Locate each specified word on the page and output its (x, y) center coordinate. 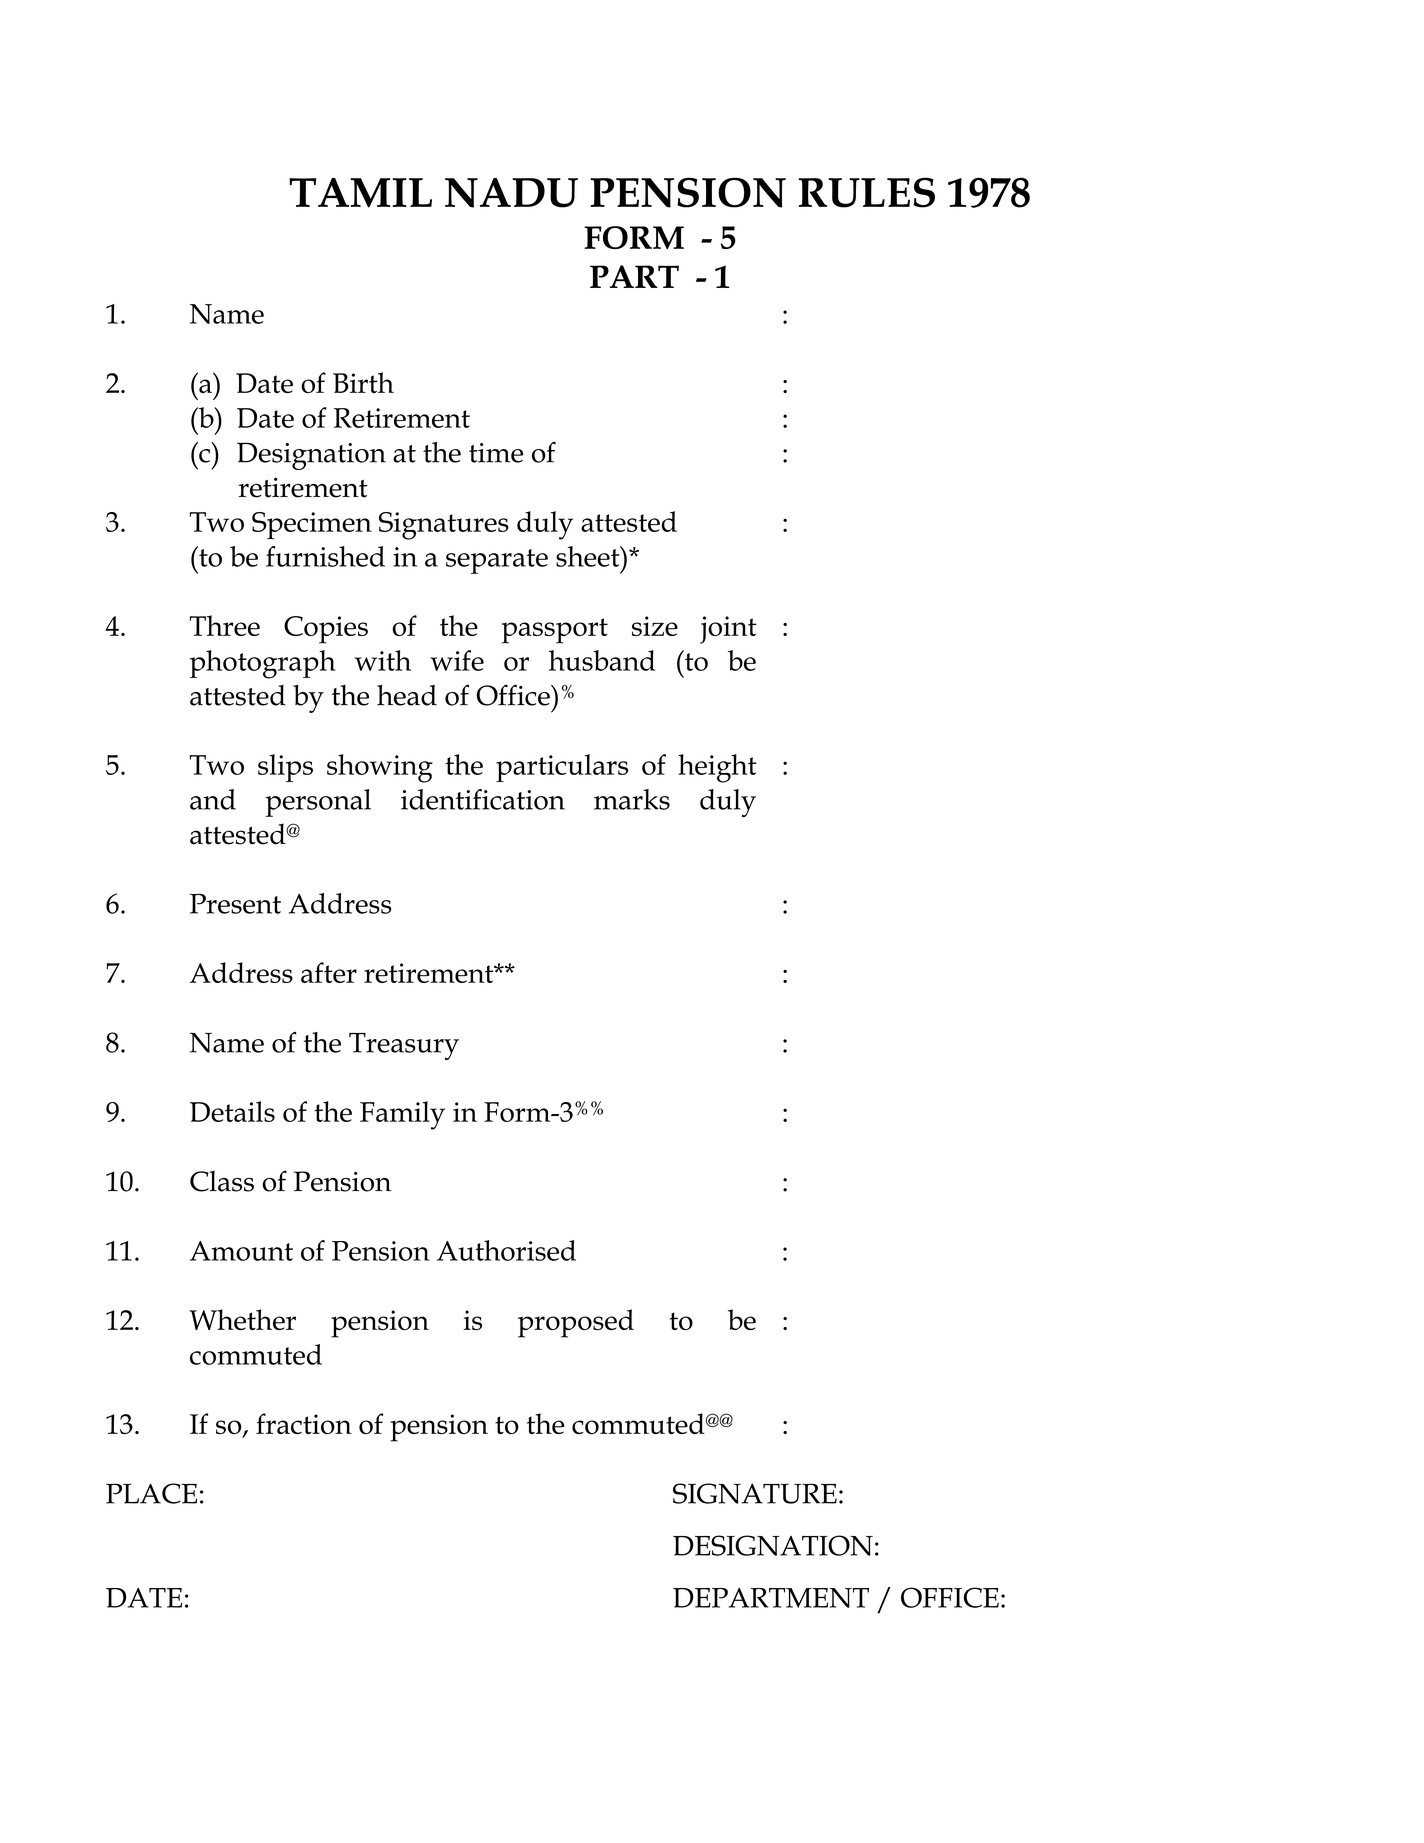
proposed (576, 1323)
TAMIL (360, 193)
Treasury (404, 1046)
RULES (867, 192)
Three (225, 625)
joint (728, 630)
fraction (304, 1423)
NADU (511, 193)
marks (632, 799)
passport (555, 631)
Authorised (506, 1250)
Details (232, 1111)
